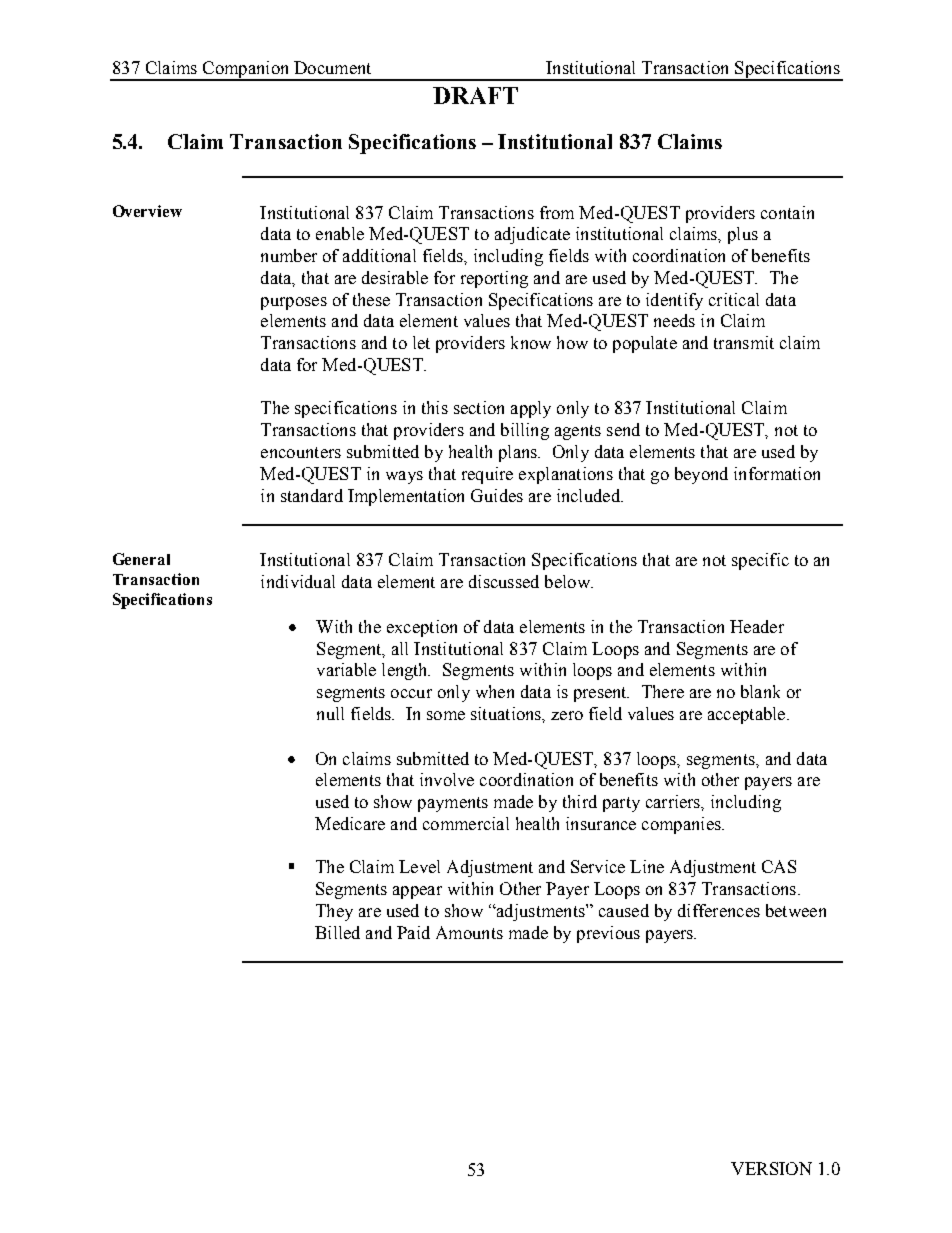  Describe the element at coordinates (298, 581) in the screenshot. I see `individual` at that location.
